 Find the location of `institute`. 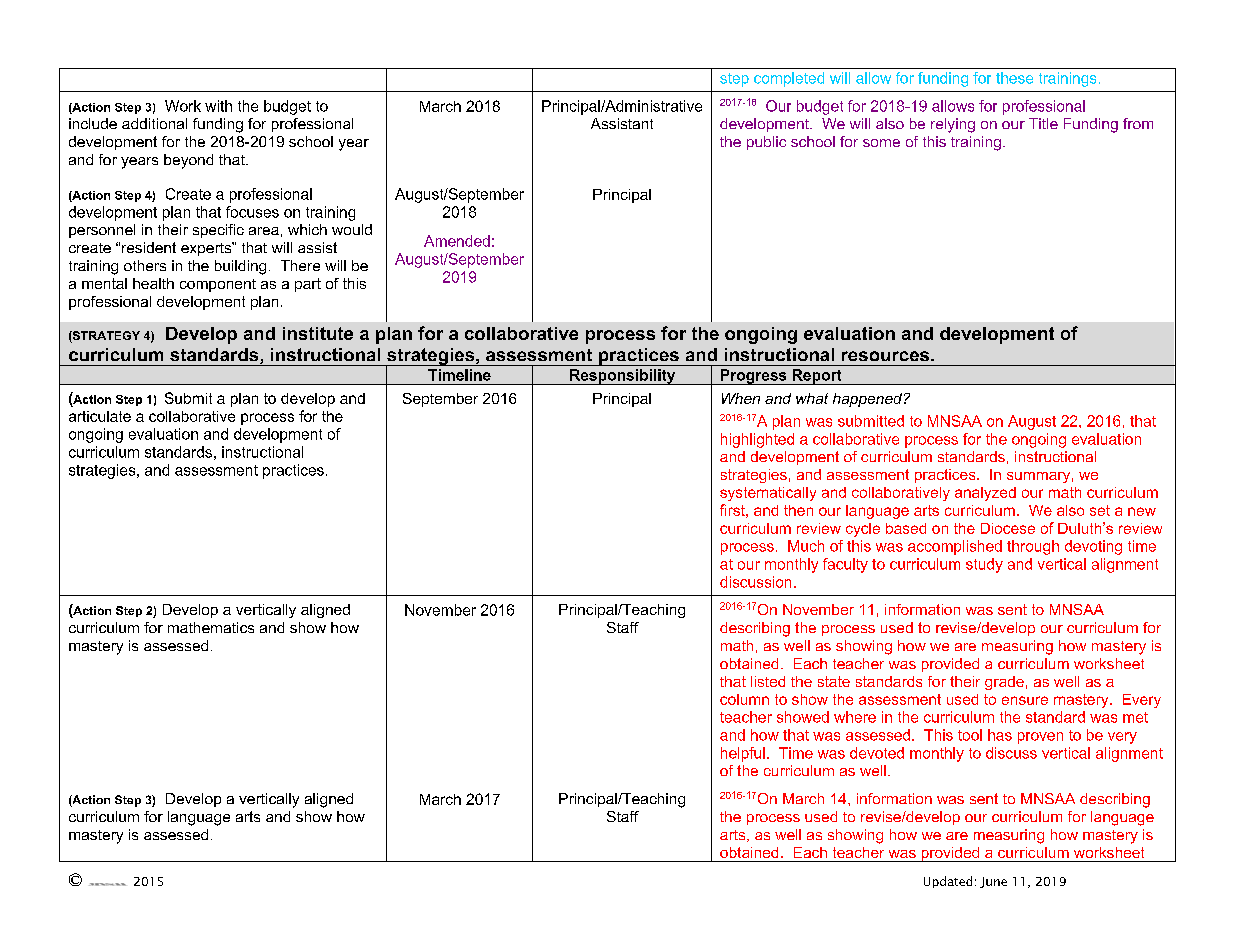

institute is located at coordinates (318, 333).
